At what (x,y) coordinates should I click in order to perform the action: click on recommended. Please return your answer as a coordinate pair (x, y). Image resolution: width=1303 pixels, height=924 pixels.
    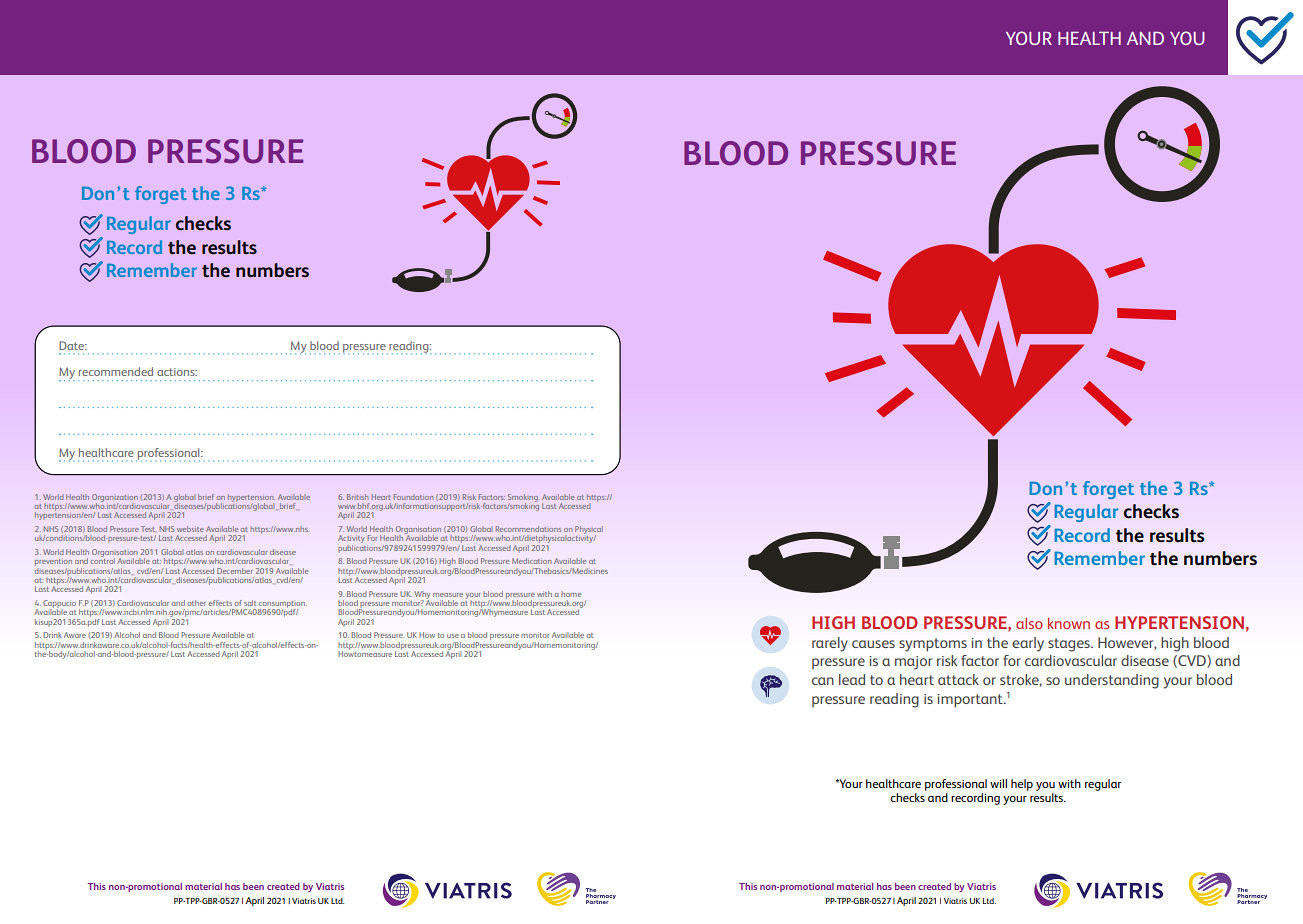
    Looking at the image, I should click on (116, 371).
